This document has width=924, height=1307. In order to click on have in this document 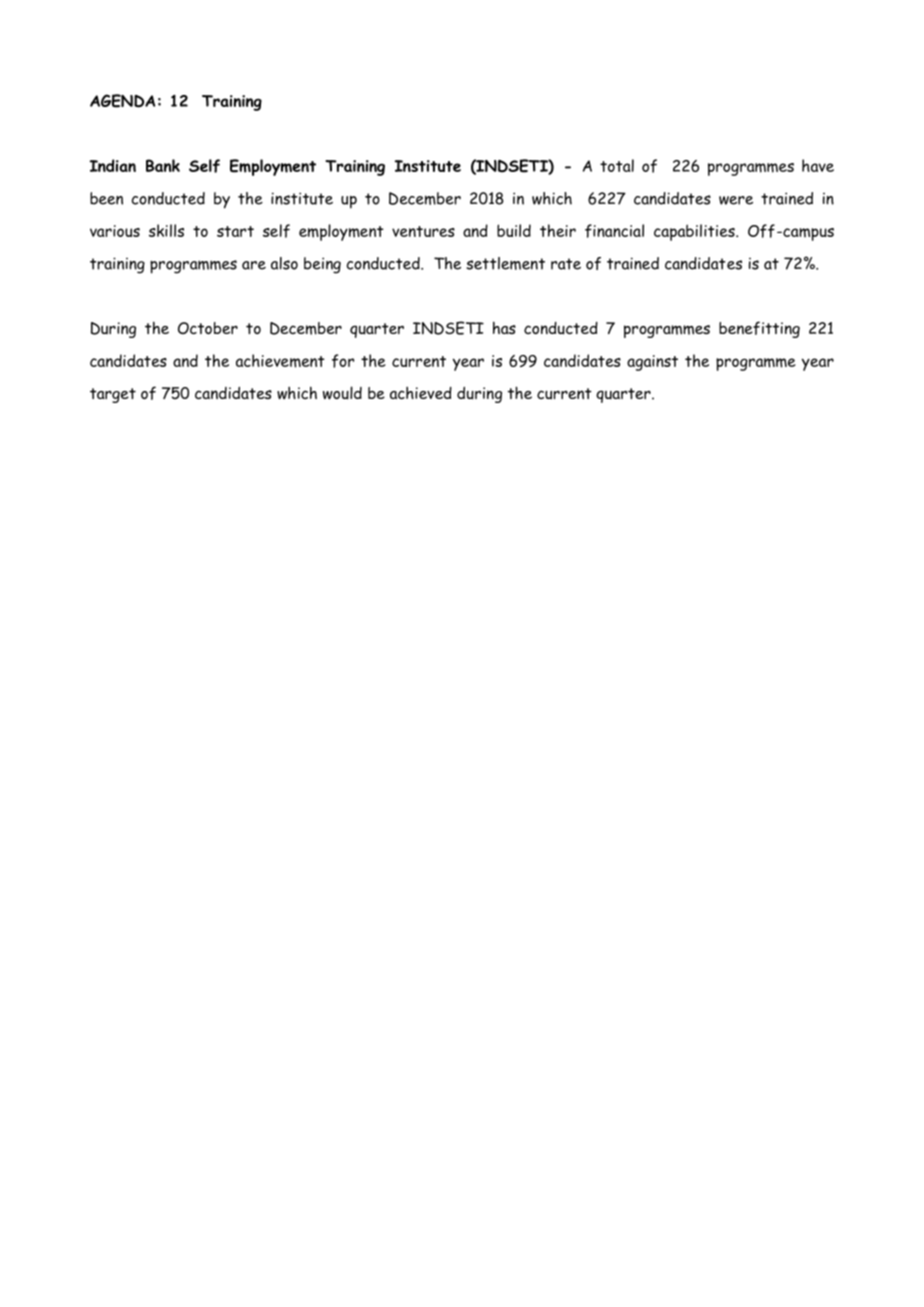, I will do `click(818, 165)`.
